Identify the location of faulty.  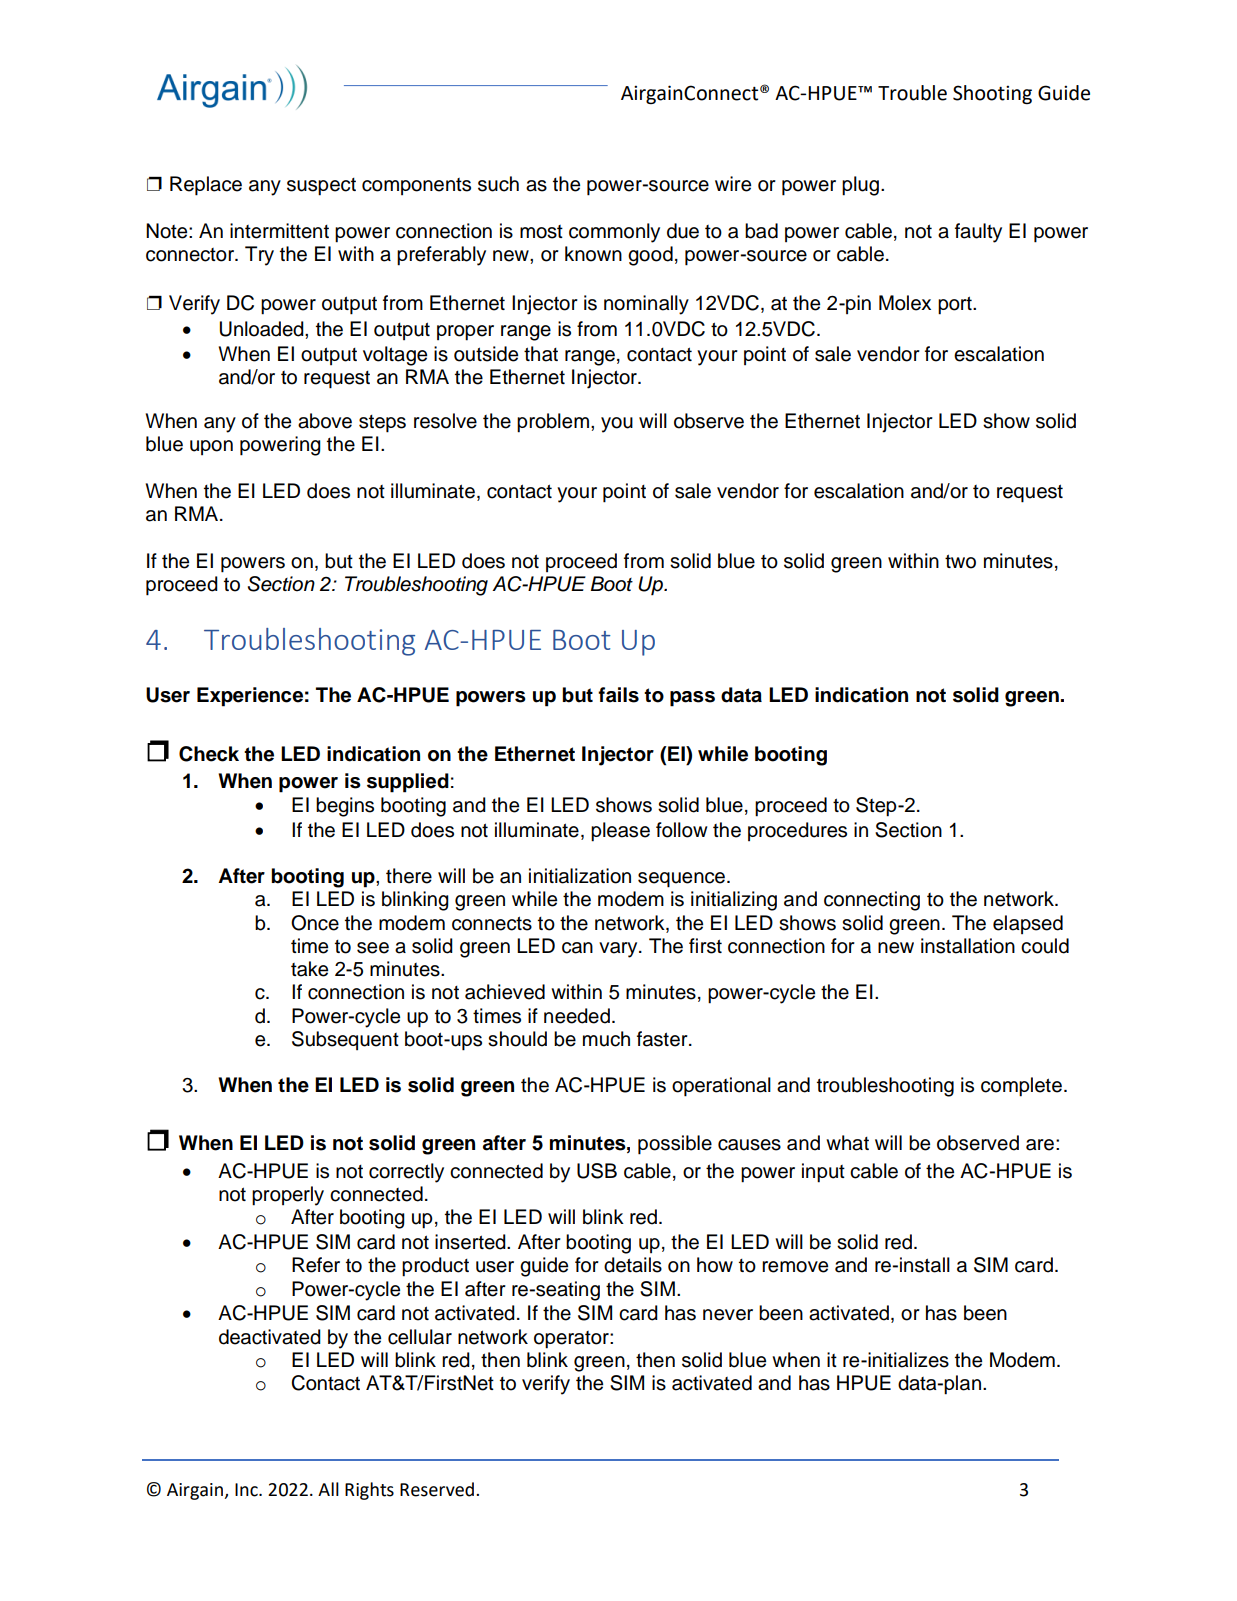
(978, 233).
